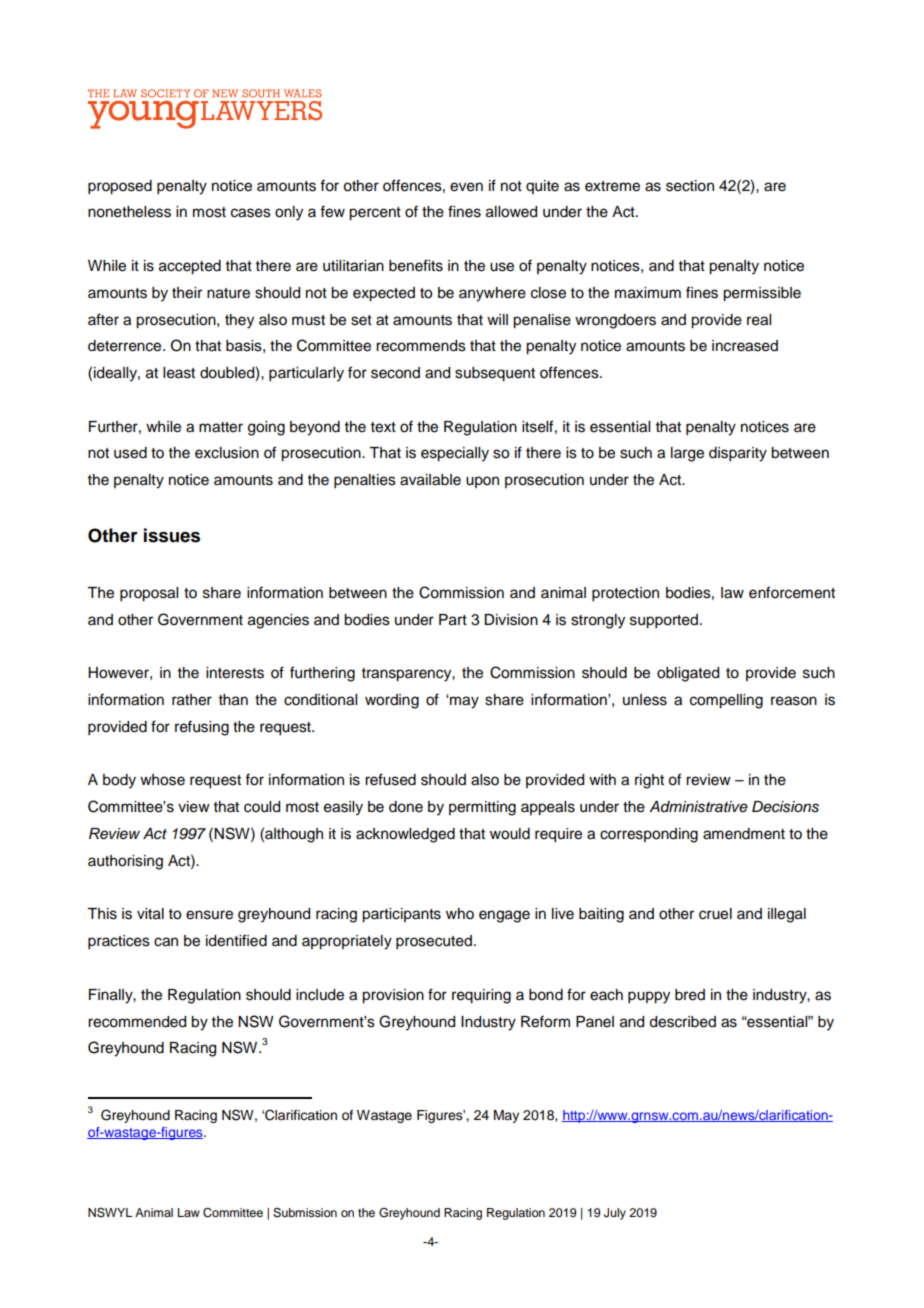 The width and height of the image is (924, 1308). Describe the element at coordinates (392, 701) in the image. I see `wording` at that location.
